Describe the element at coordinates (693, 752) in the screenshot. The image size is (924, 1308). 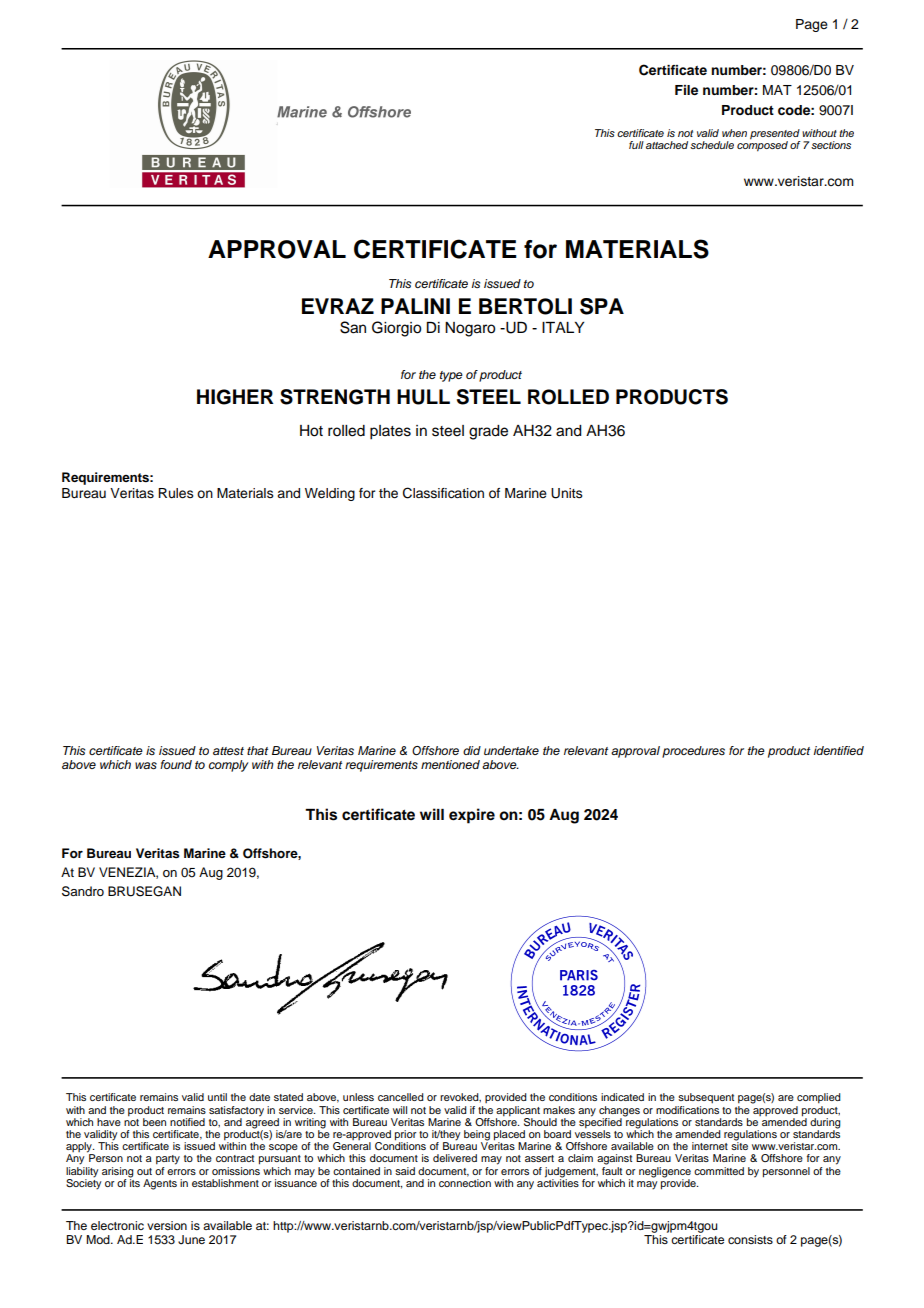
I see `procedures` at that location.
